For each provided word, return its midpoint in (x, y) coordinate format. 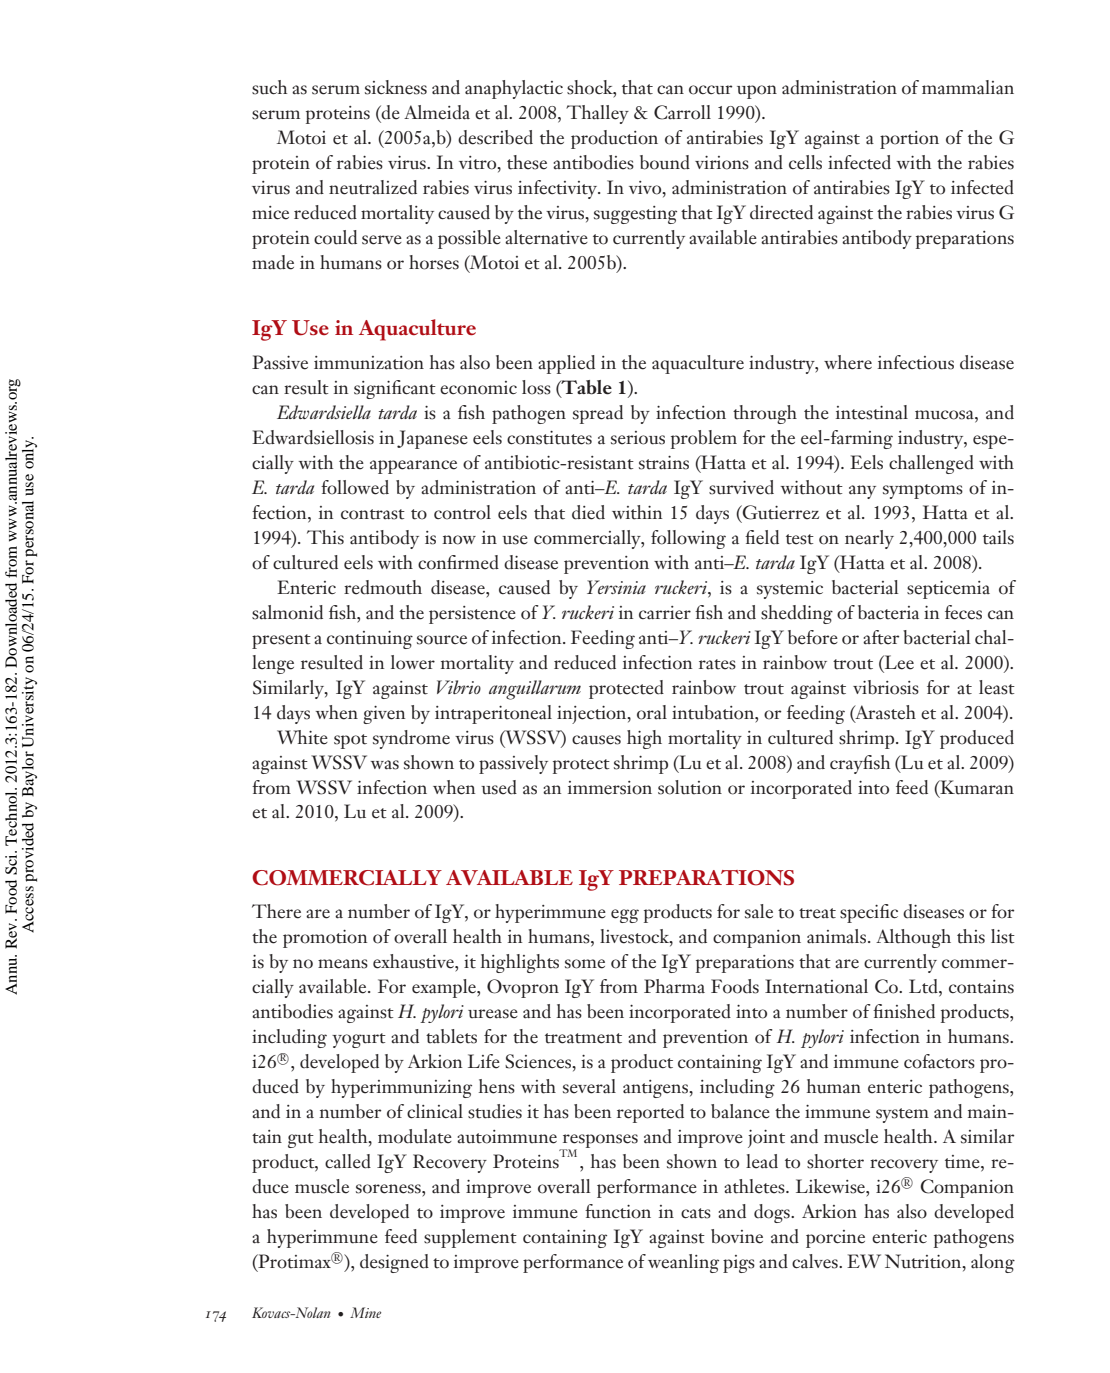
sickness (396, 87)
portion (909, 140)
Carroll (682, 112)
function (618, 1211)
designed (394, 1263)
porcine (835, 1239)
